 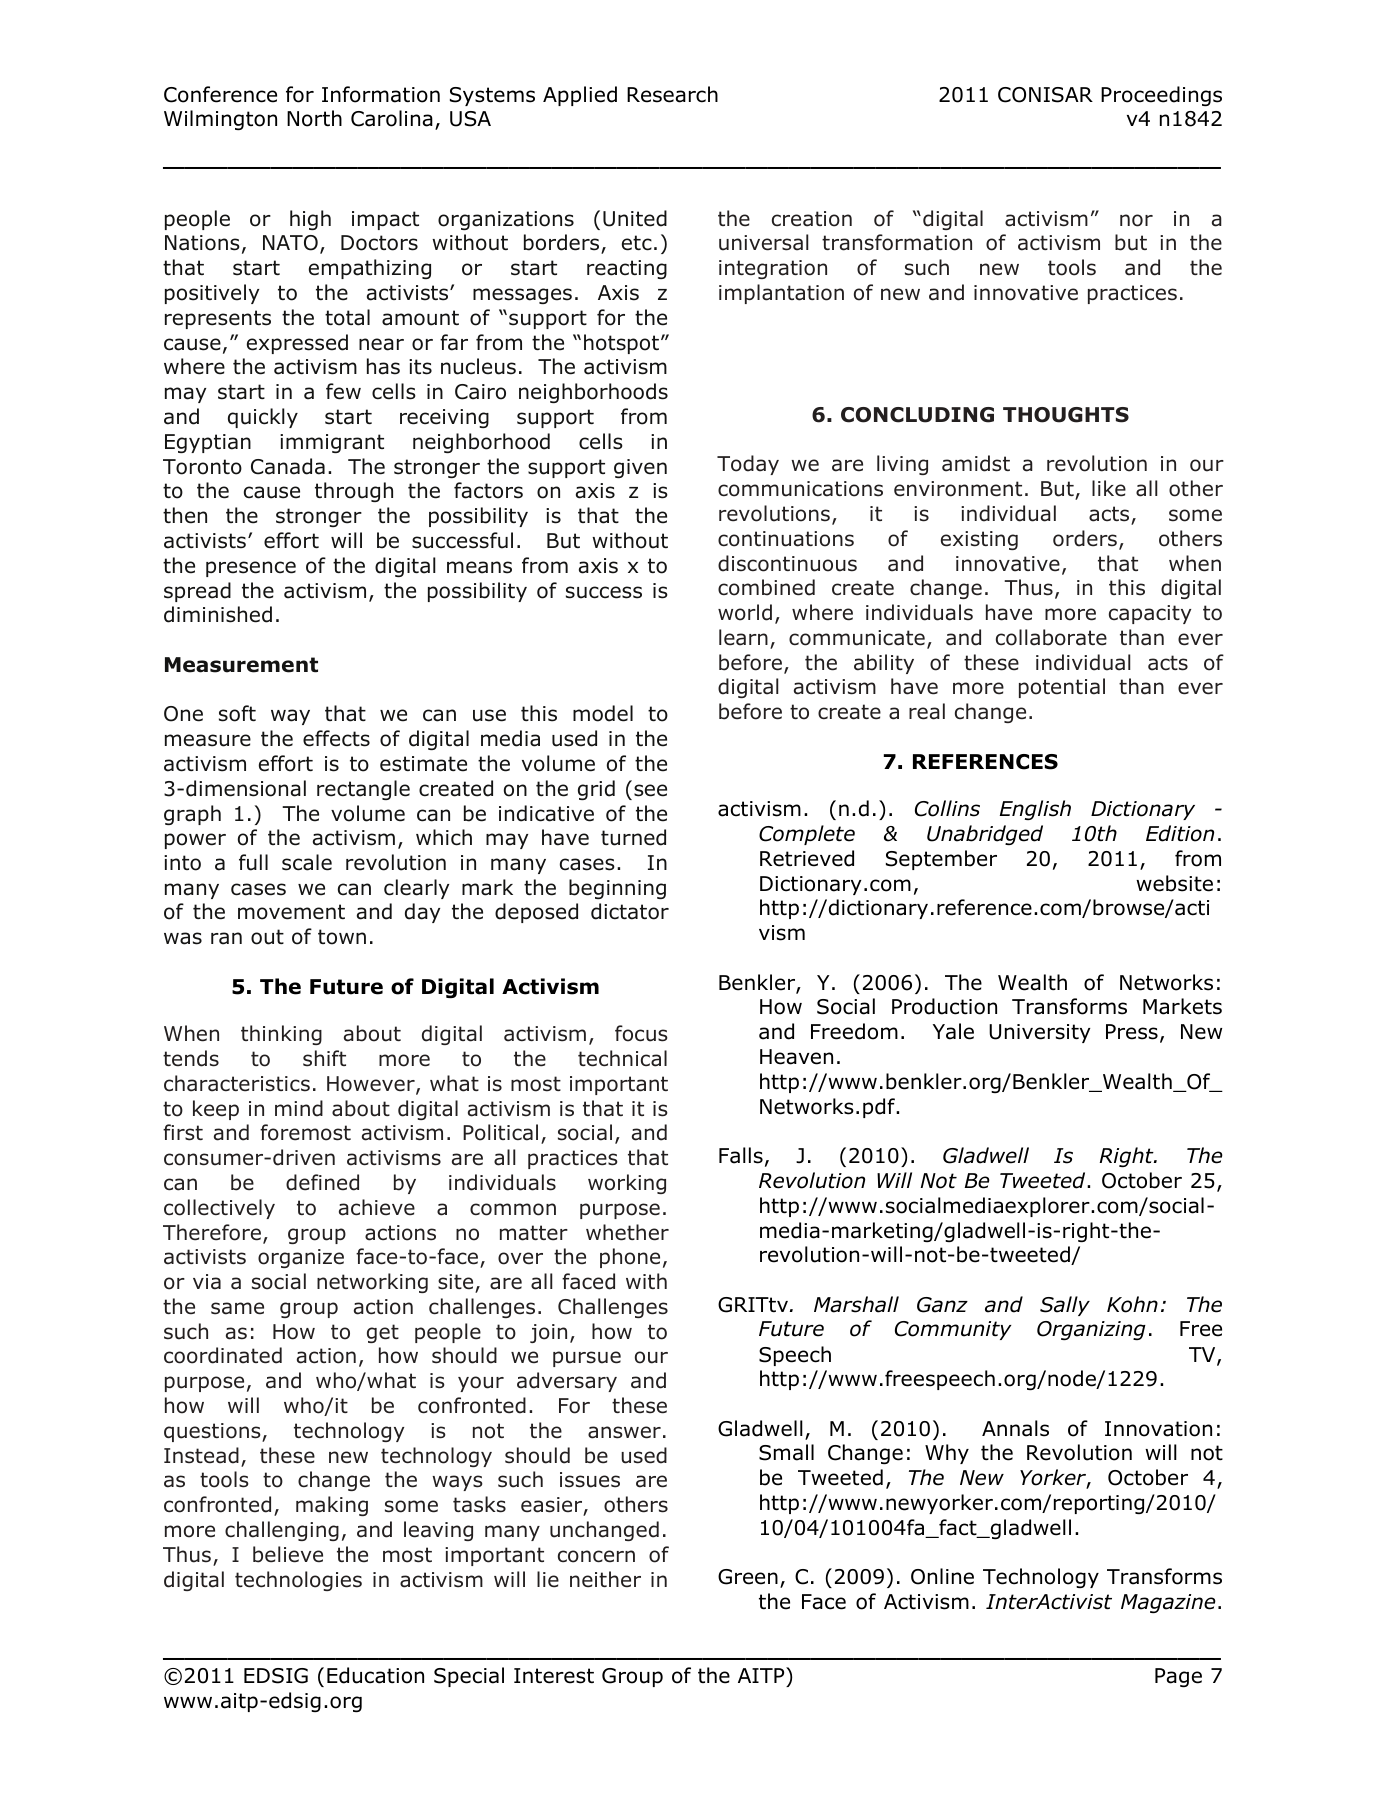 I want to click on Research, so click(x=672, y=94).
